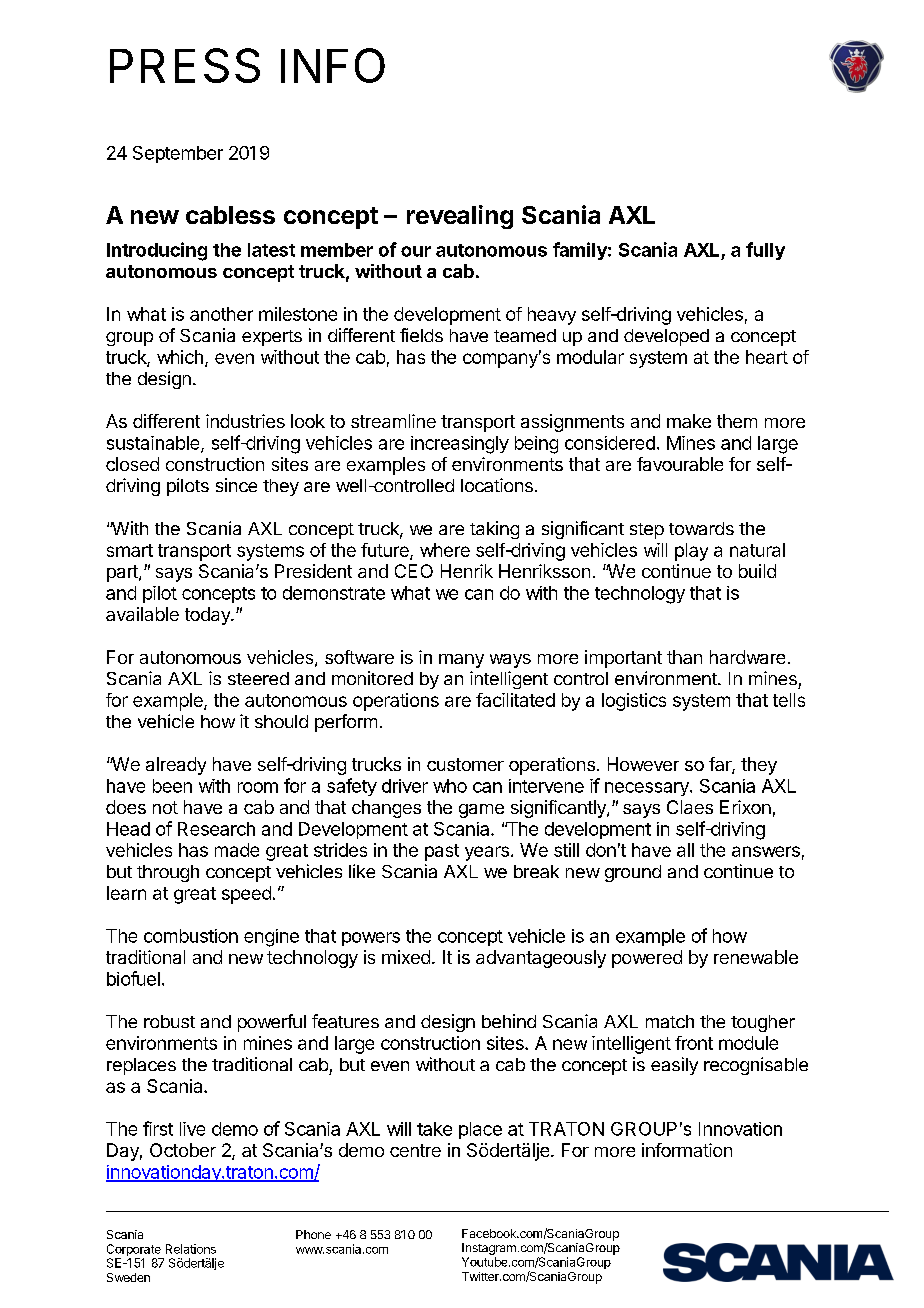 The width and height of the image is (924, 1308). What do you see at coordinates (460, 217) in the image?
I see `revealing` at bounding box center [460, 217].
